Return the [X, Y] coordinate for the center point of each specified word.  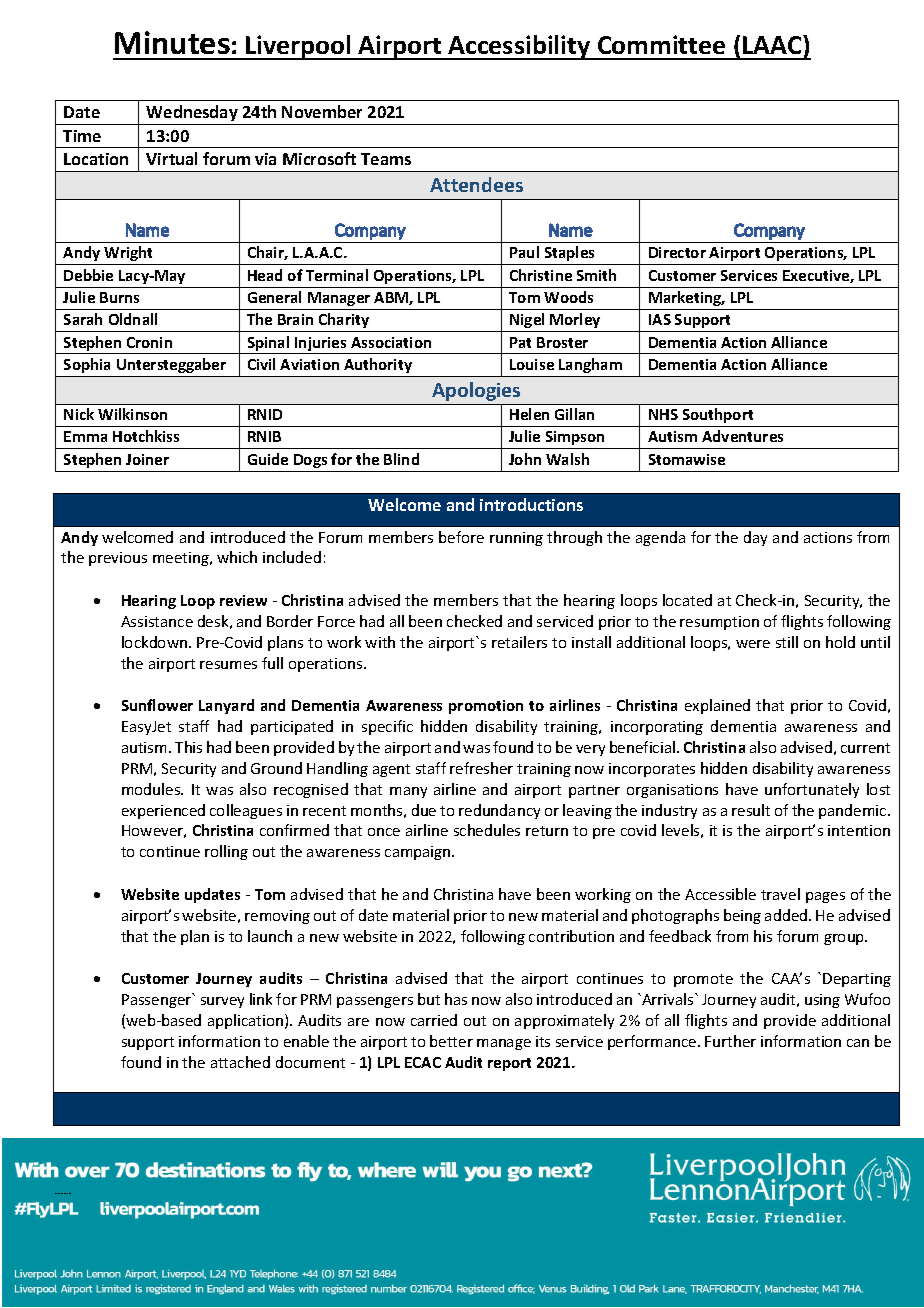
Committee [661, 44]
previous [118, 559]
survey [222, 1002]
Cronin [149, 342]
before [461, 537]
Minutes [172, 42]
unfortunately [812, 790]
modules [152, 789]
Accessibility [520, 47]
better [451, 1041]
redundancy [499, 811]
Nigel [527, 320]
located [687, 600]
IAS [660, 319]
